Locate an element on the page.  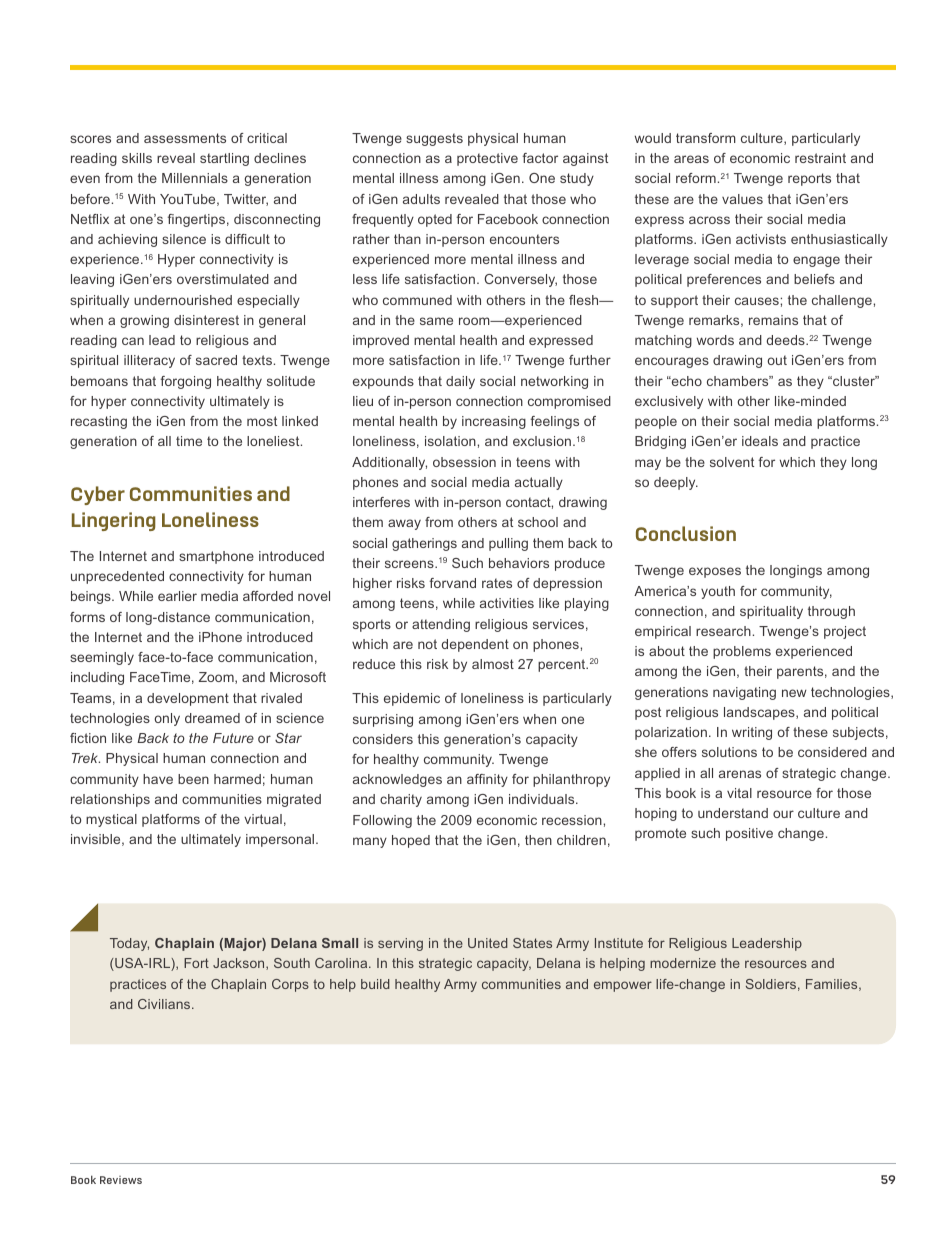
positive is located at coordinates (749, 834).
